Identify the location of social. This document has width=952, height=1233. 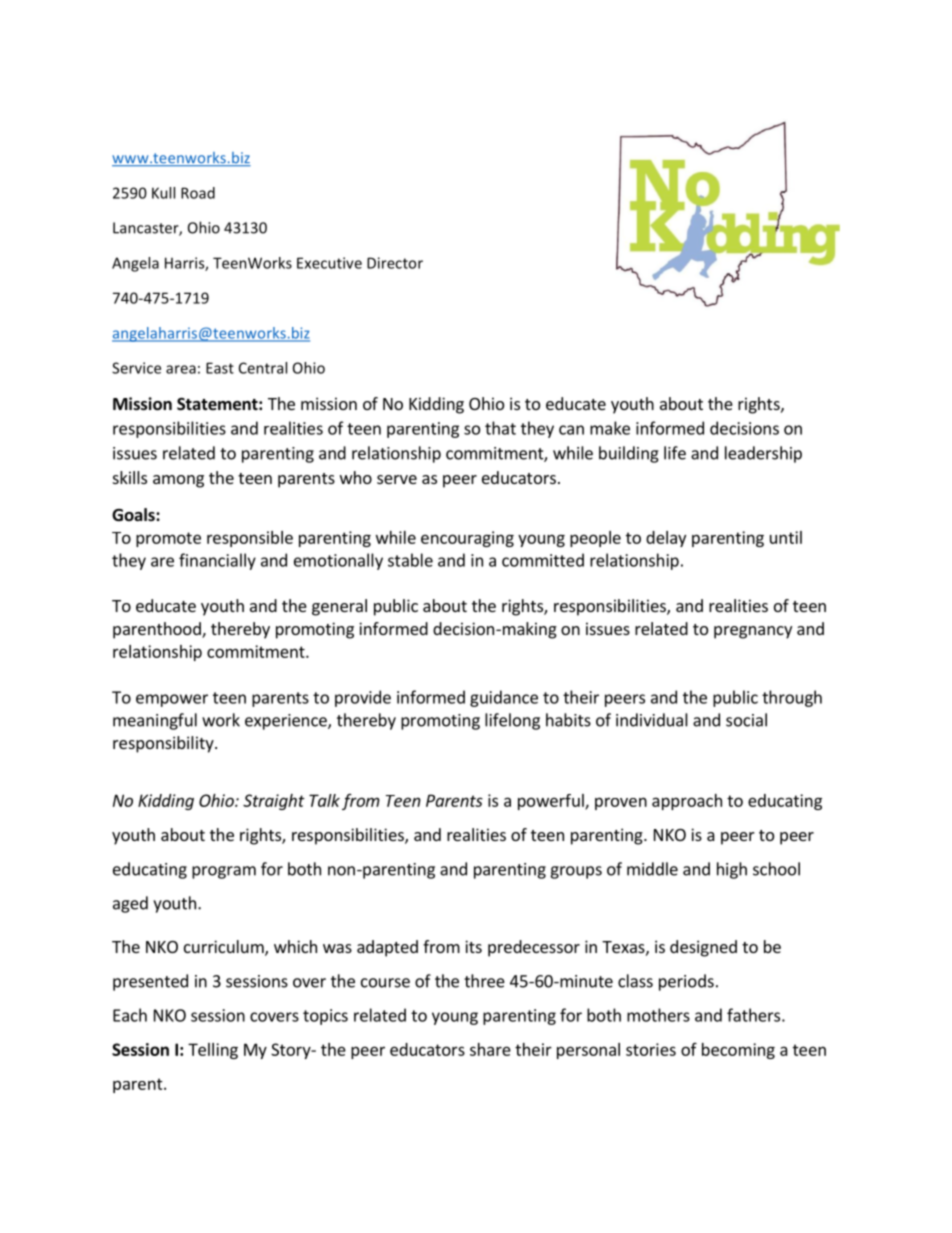
(746, 720).
